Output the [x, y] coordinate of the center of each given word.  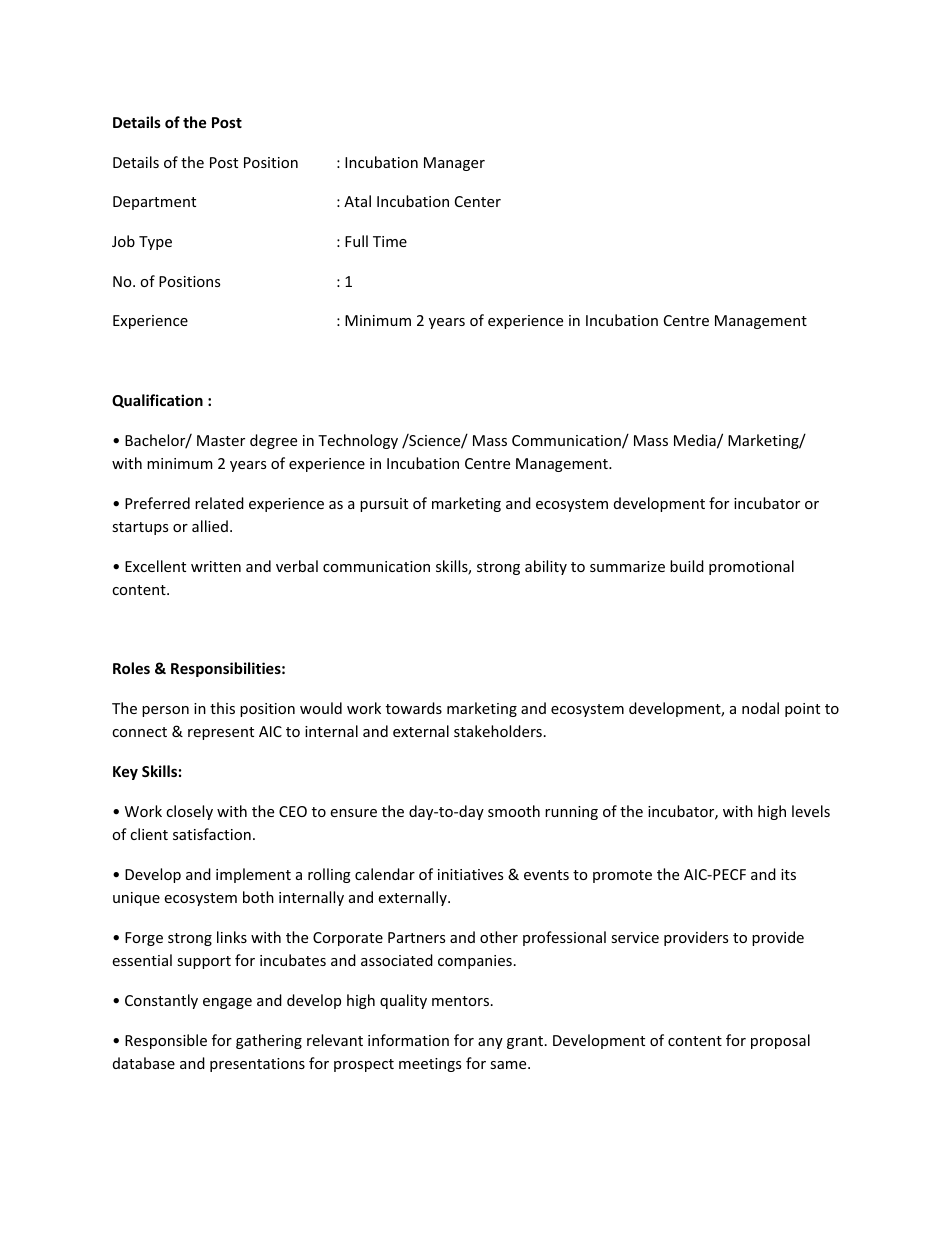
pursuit [384, 505]
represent [221, 733]
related [219, 503]
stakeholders [498, 731]
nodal [760, 708]
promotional [751, 567]
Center [478, 201]
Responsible [166, 1041]
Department [154, 203]
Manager [454, 164]
